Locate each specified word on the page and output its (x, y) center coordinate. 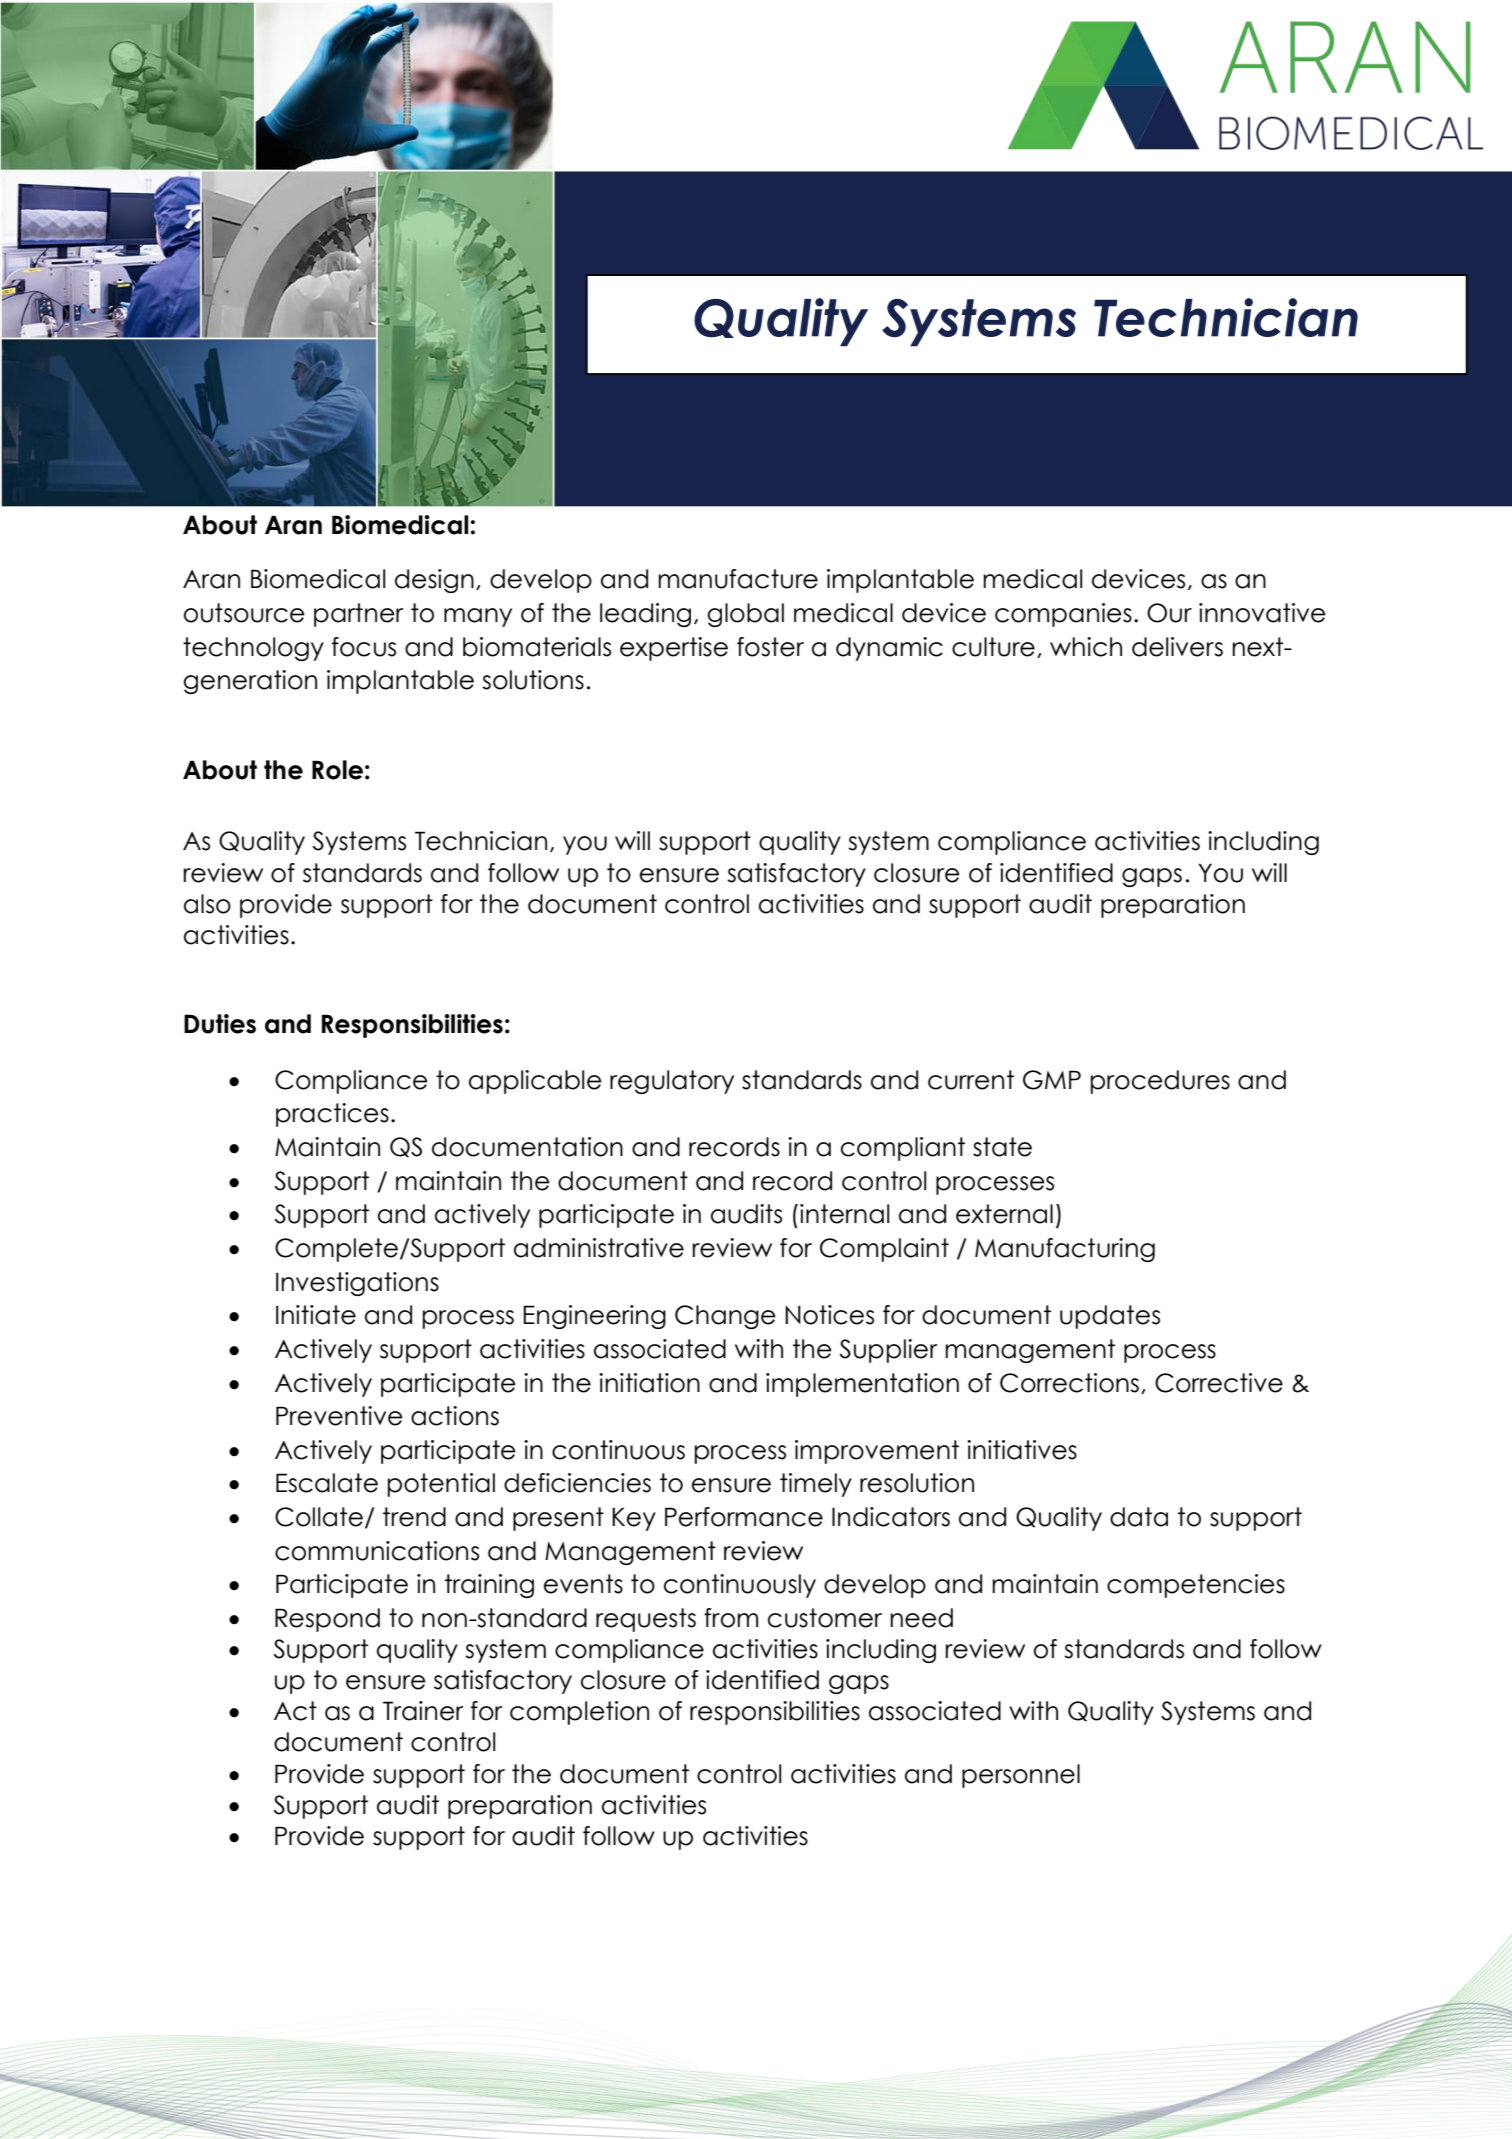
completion (579, 1713)
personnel (1021, 1776)
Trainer (423, 1711)
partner (359, 615)
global (745, 615)
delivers (1177, 647)
